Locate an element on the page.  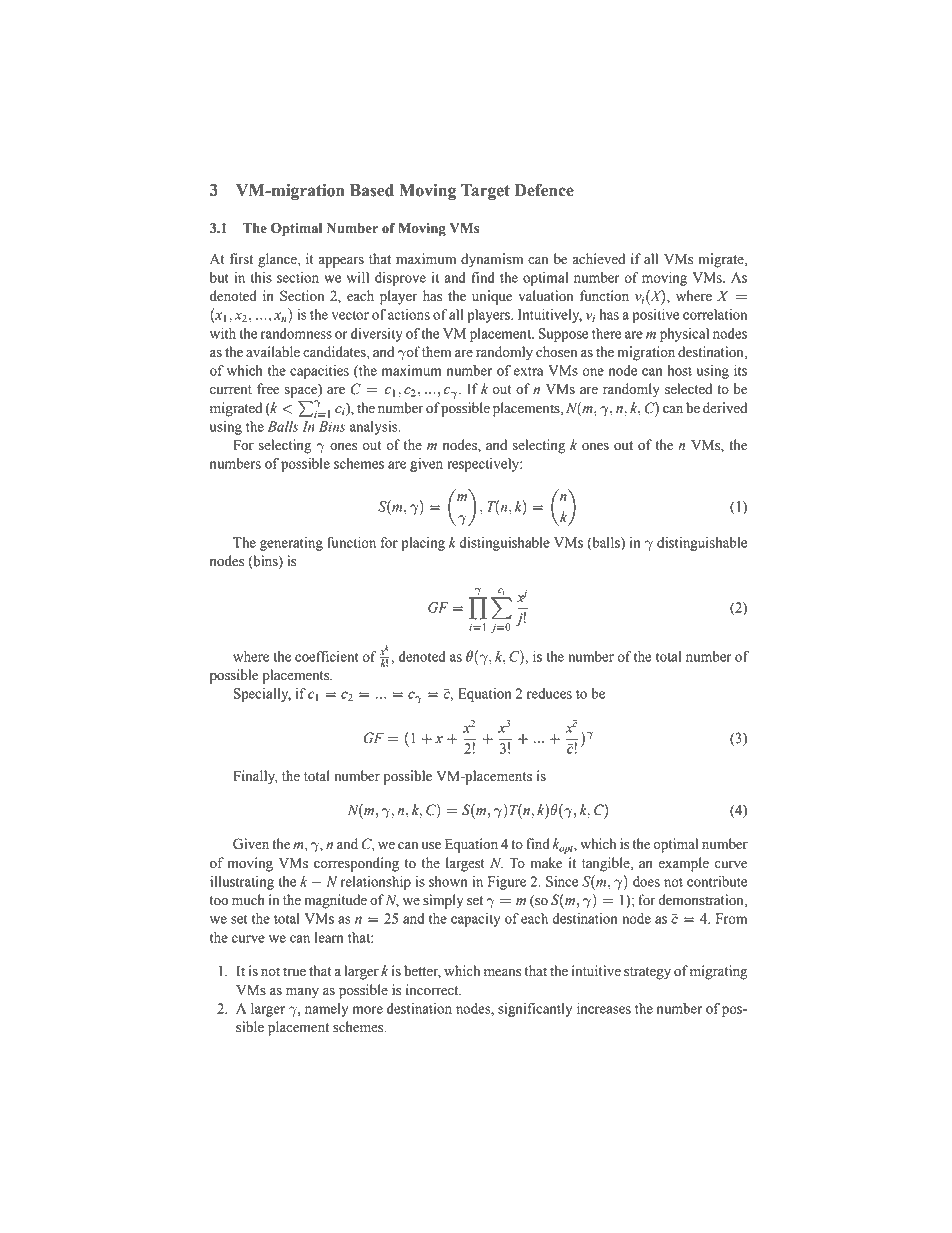
derived is located at coordinates (725, 408).
